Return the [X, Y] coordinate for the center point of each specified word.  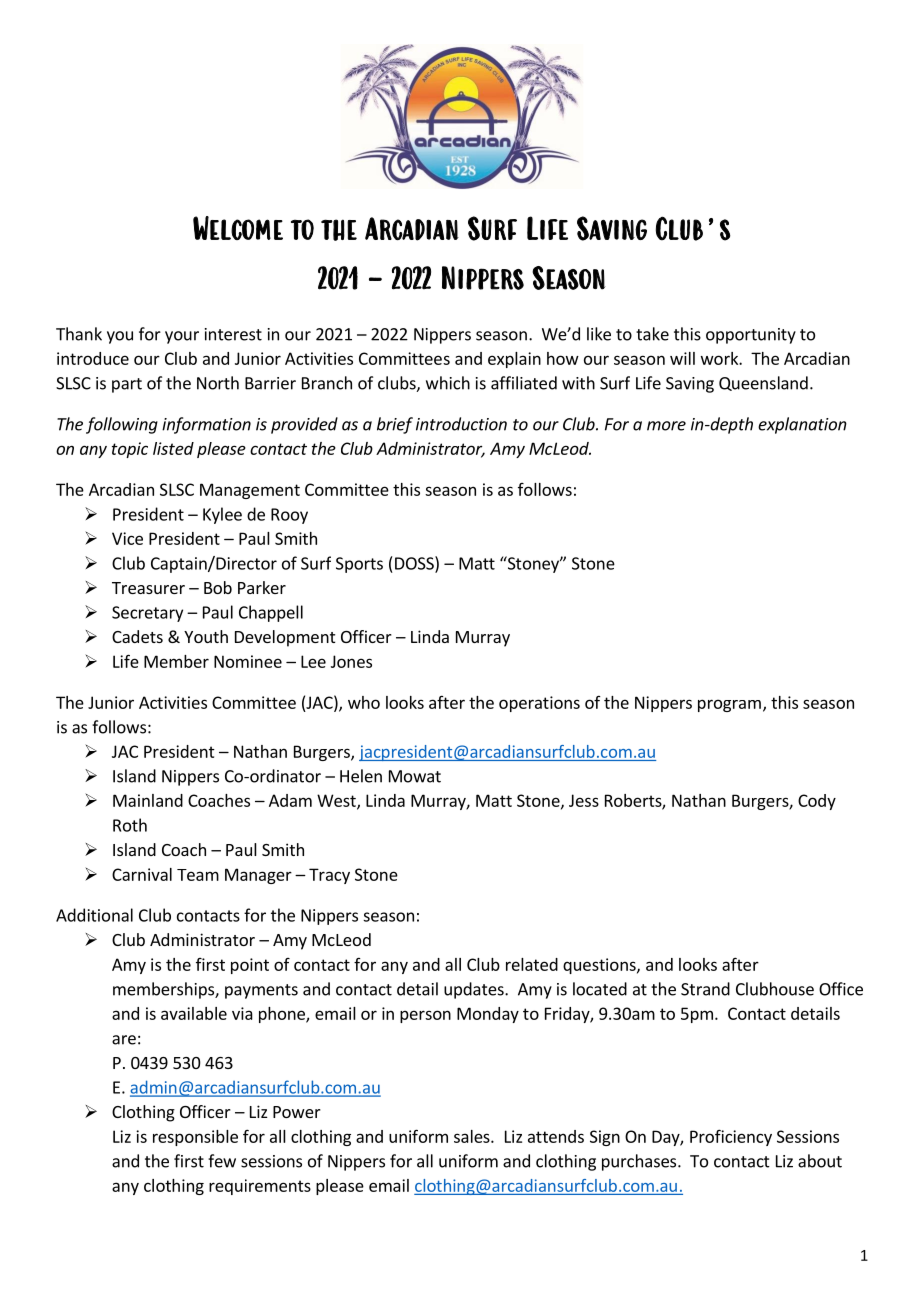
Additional [94, 915]
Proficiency [731, 1137]
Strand [705, 989]
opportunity [751, 336]
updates [475, 990]
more [666, 426]
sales [473, 1136]
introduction [461, 424]
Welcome [238, 228]
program [729, 705]
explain [514, 360]
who [364, 702]
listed [173, 448]
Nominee [248, 661]
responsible [195, 1138]
